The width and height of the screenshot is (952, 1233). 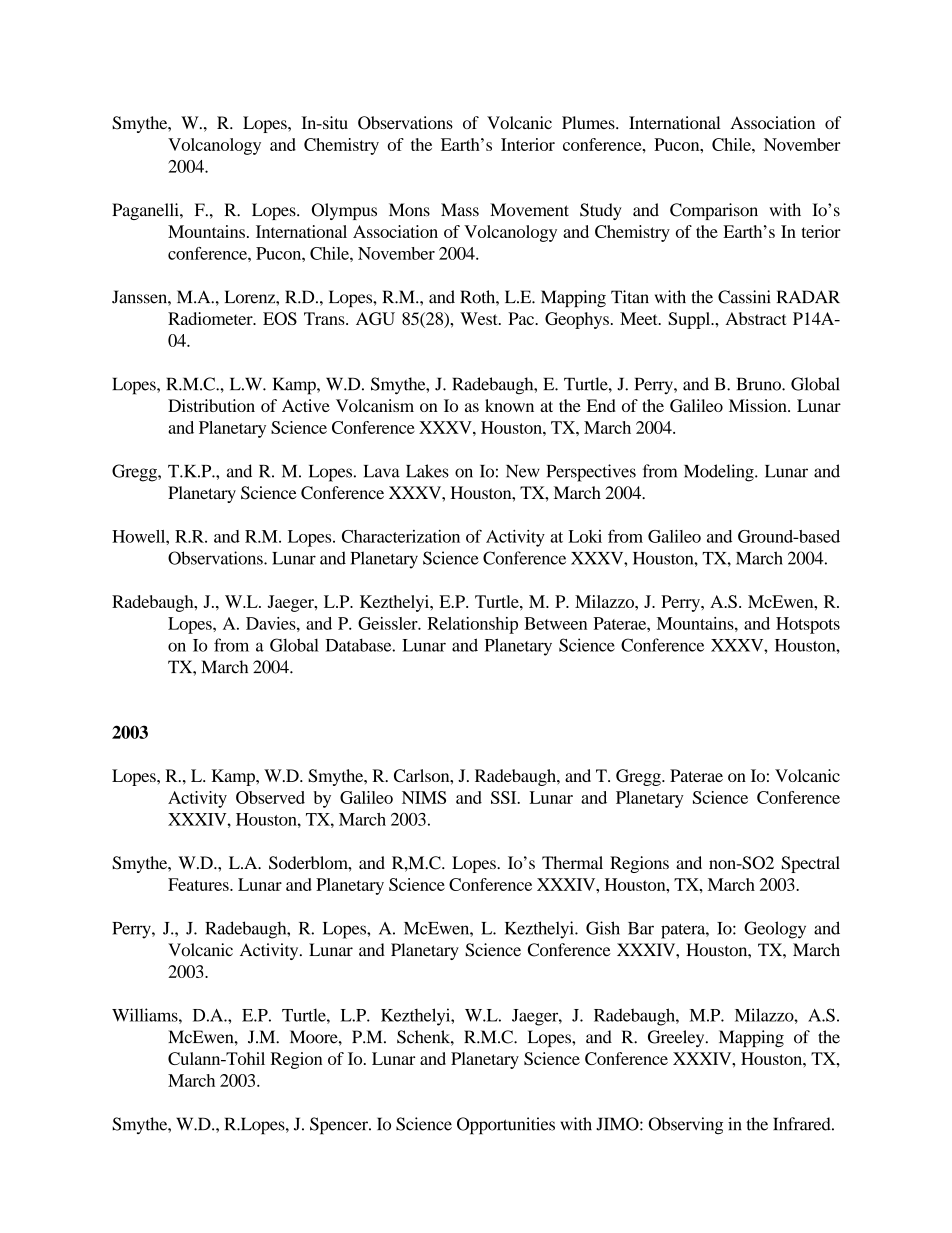 I want to click on New, so click(x=523, y=471).
